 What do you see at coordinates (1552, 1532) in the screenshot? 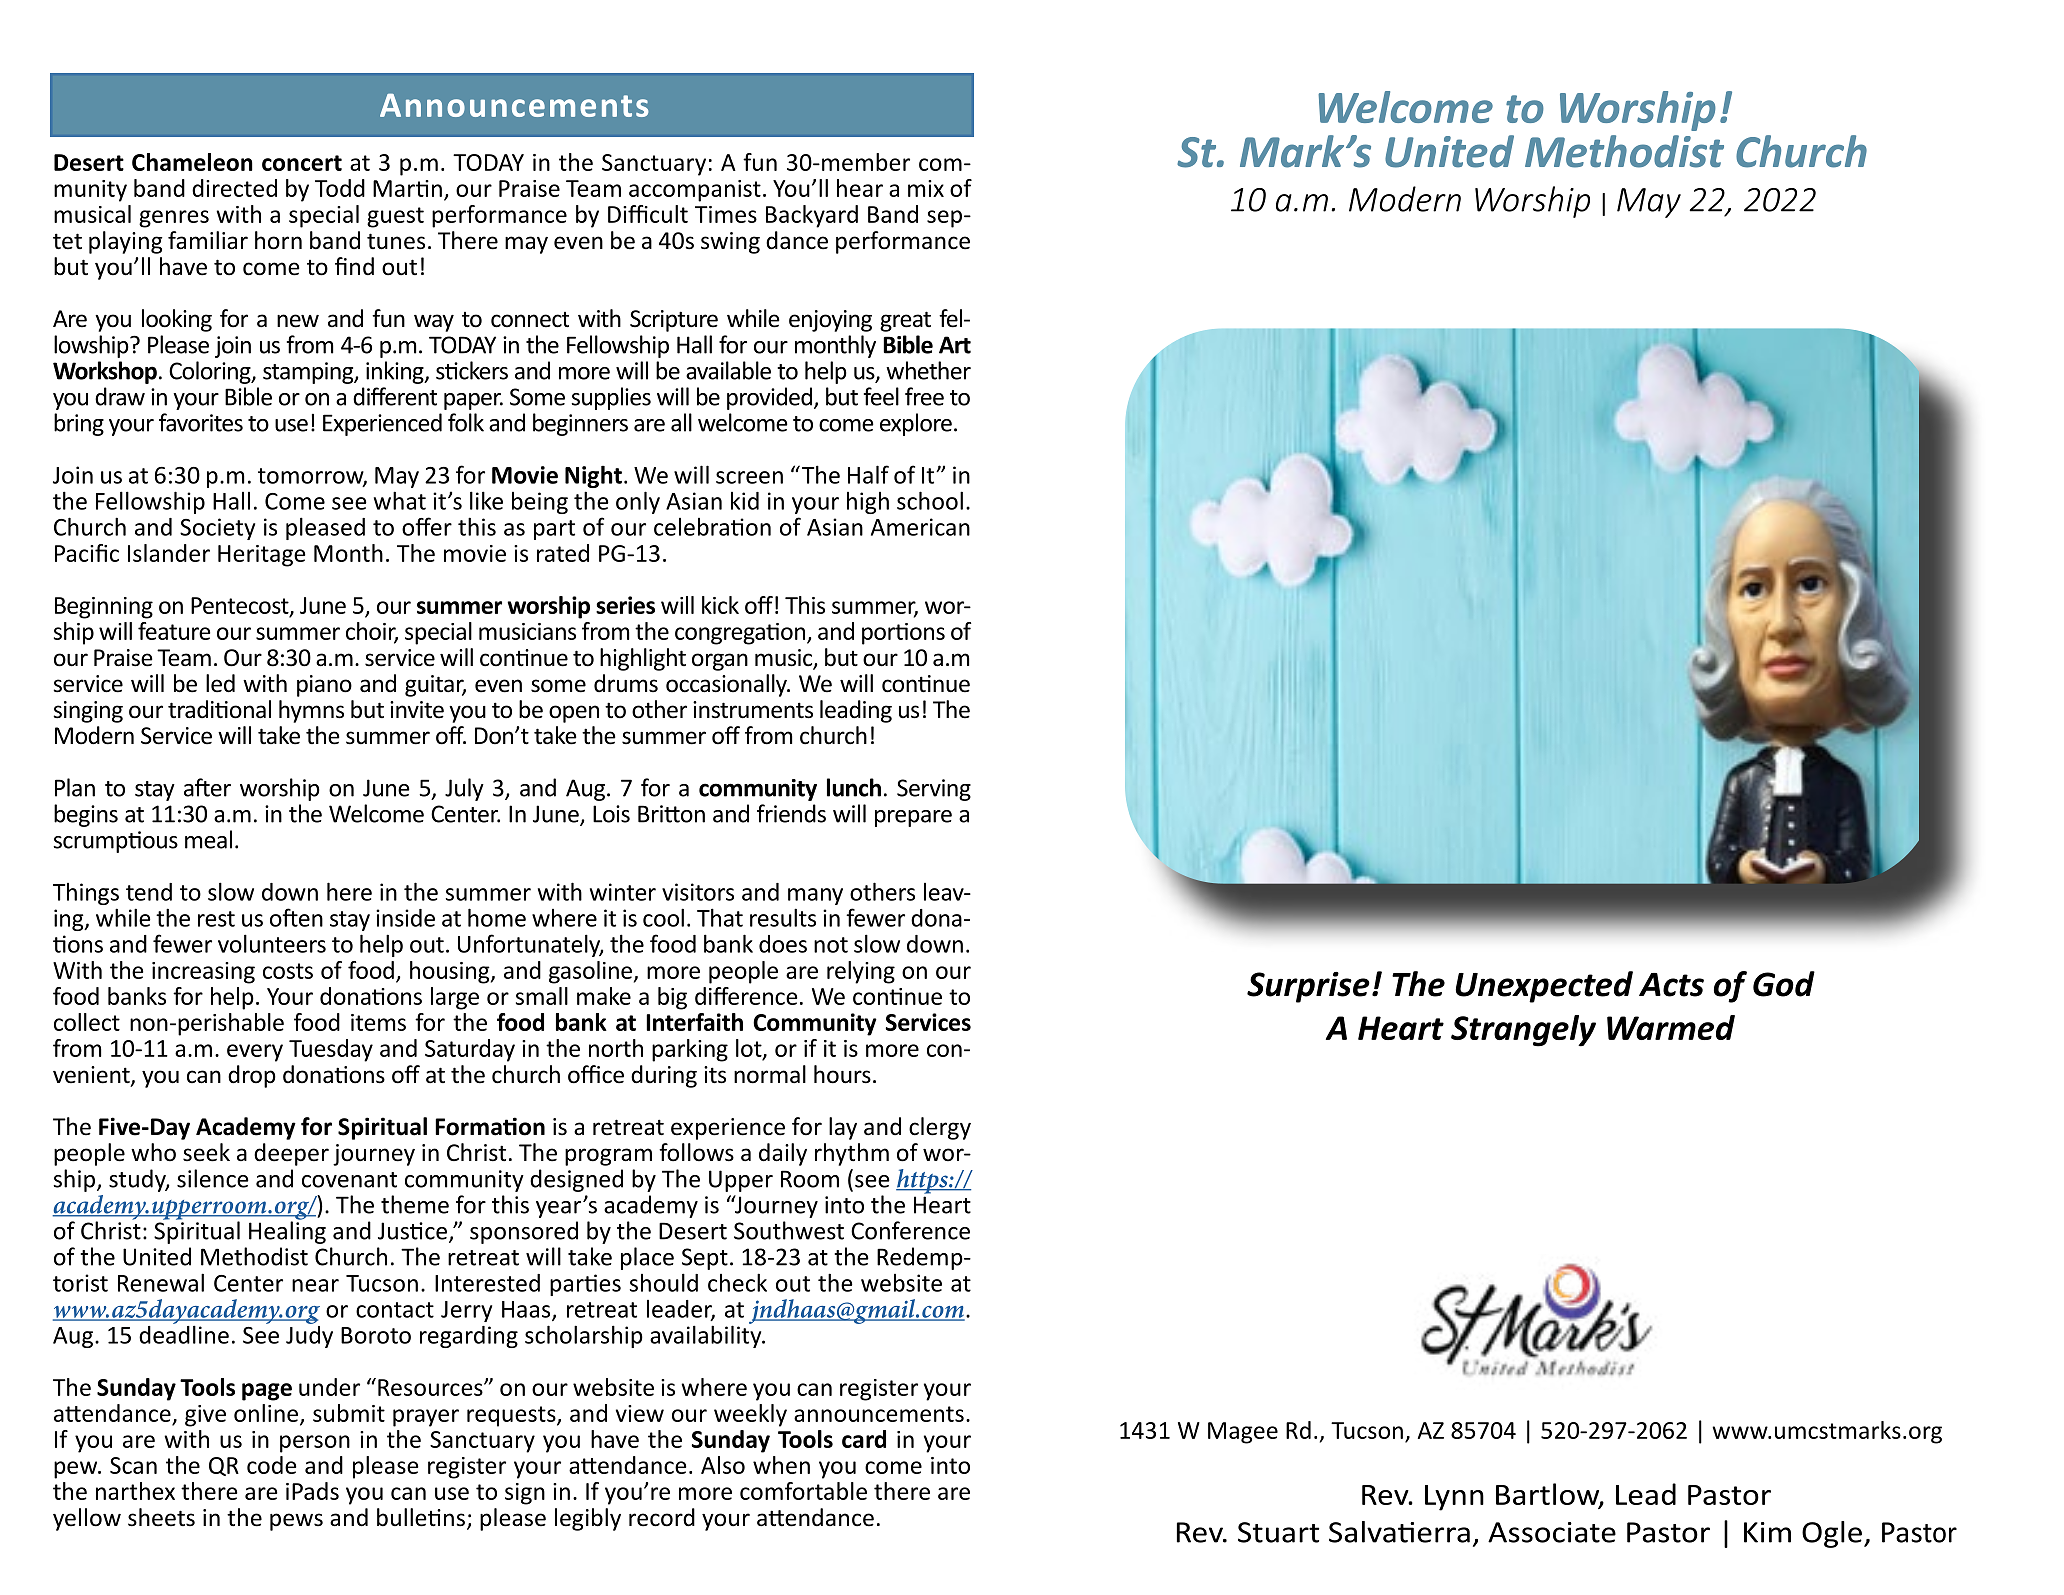
I see `Associate` at bounding box center [1552, 1532].
